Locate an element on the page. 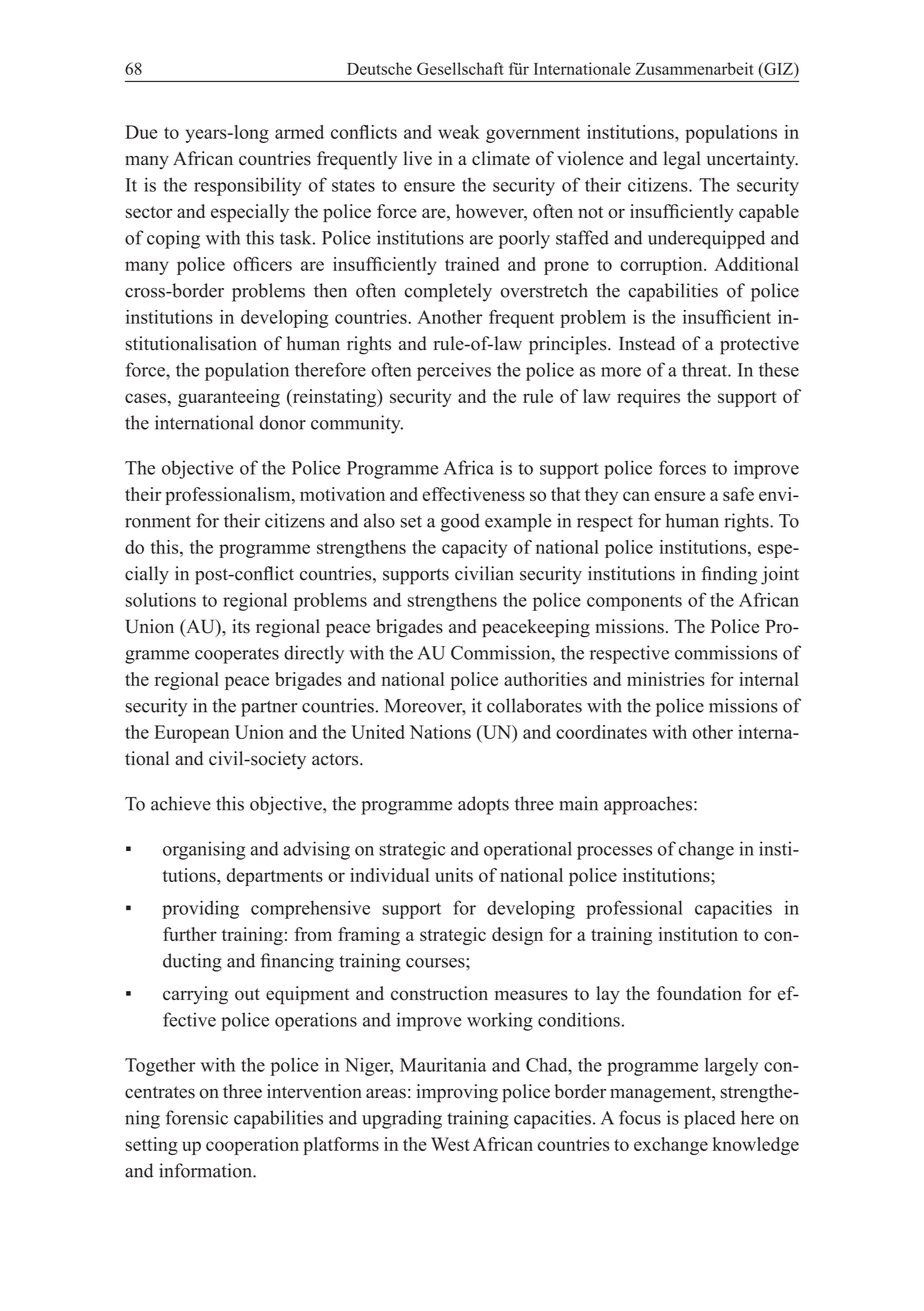 This image has height=1311, width=924. weak is located at coordinates (459, 132).
